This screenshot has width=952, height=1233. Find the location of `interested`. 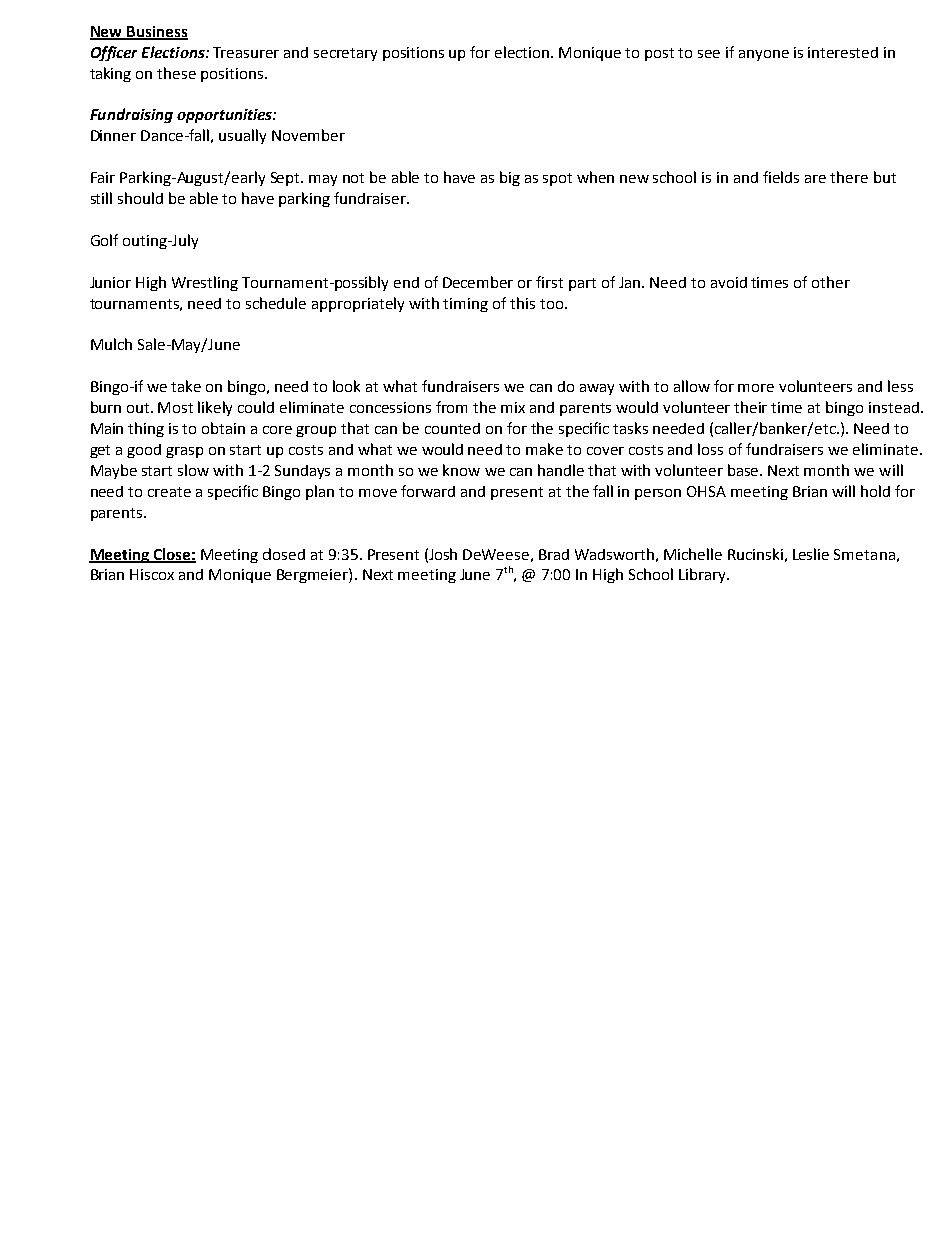

interested is located at coordinates (843, 52).
